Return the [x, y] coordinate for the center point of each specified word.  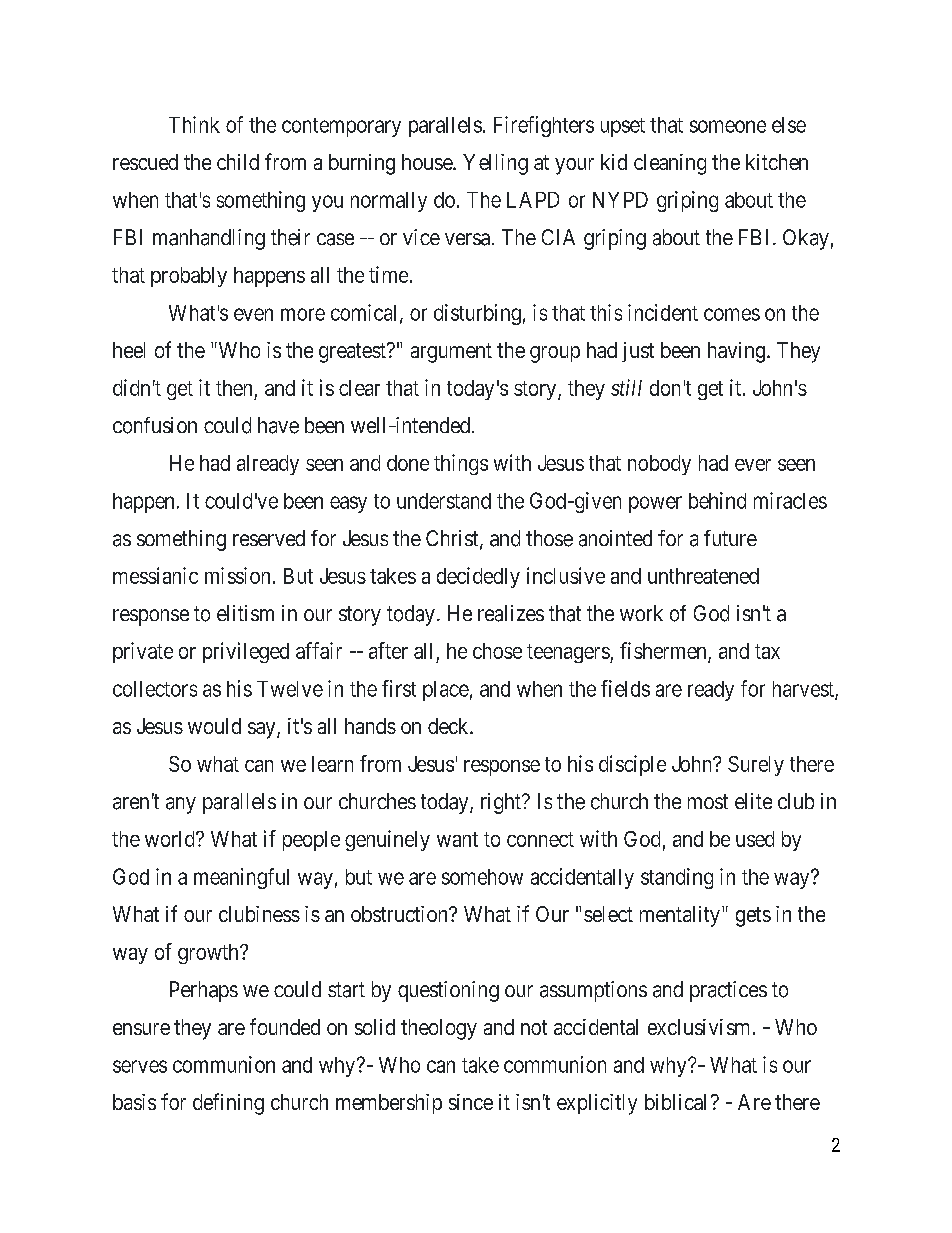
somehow [482, 877]
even [253, 314]
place [446, 691]
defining [228, 1104]
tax [767, 651]
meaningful [241, 878]
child [238, 162]
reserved [269, 538]
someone [728, 126]
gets [753, 917]
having [736, 352]
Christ [453, 539]
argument [451, 353]
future [730, 538]
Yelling [495, 164]
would [214, 726]
